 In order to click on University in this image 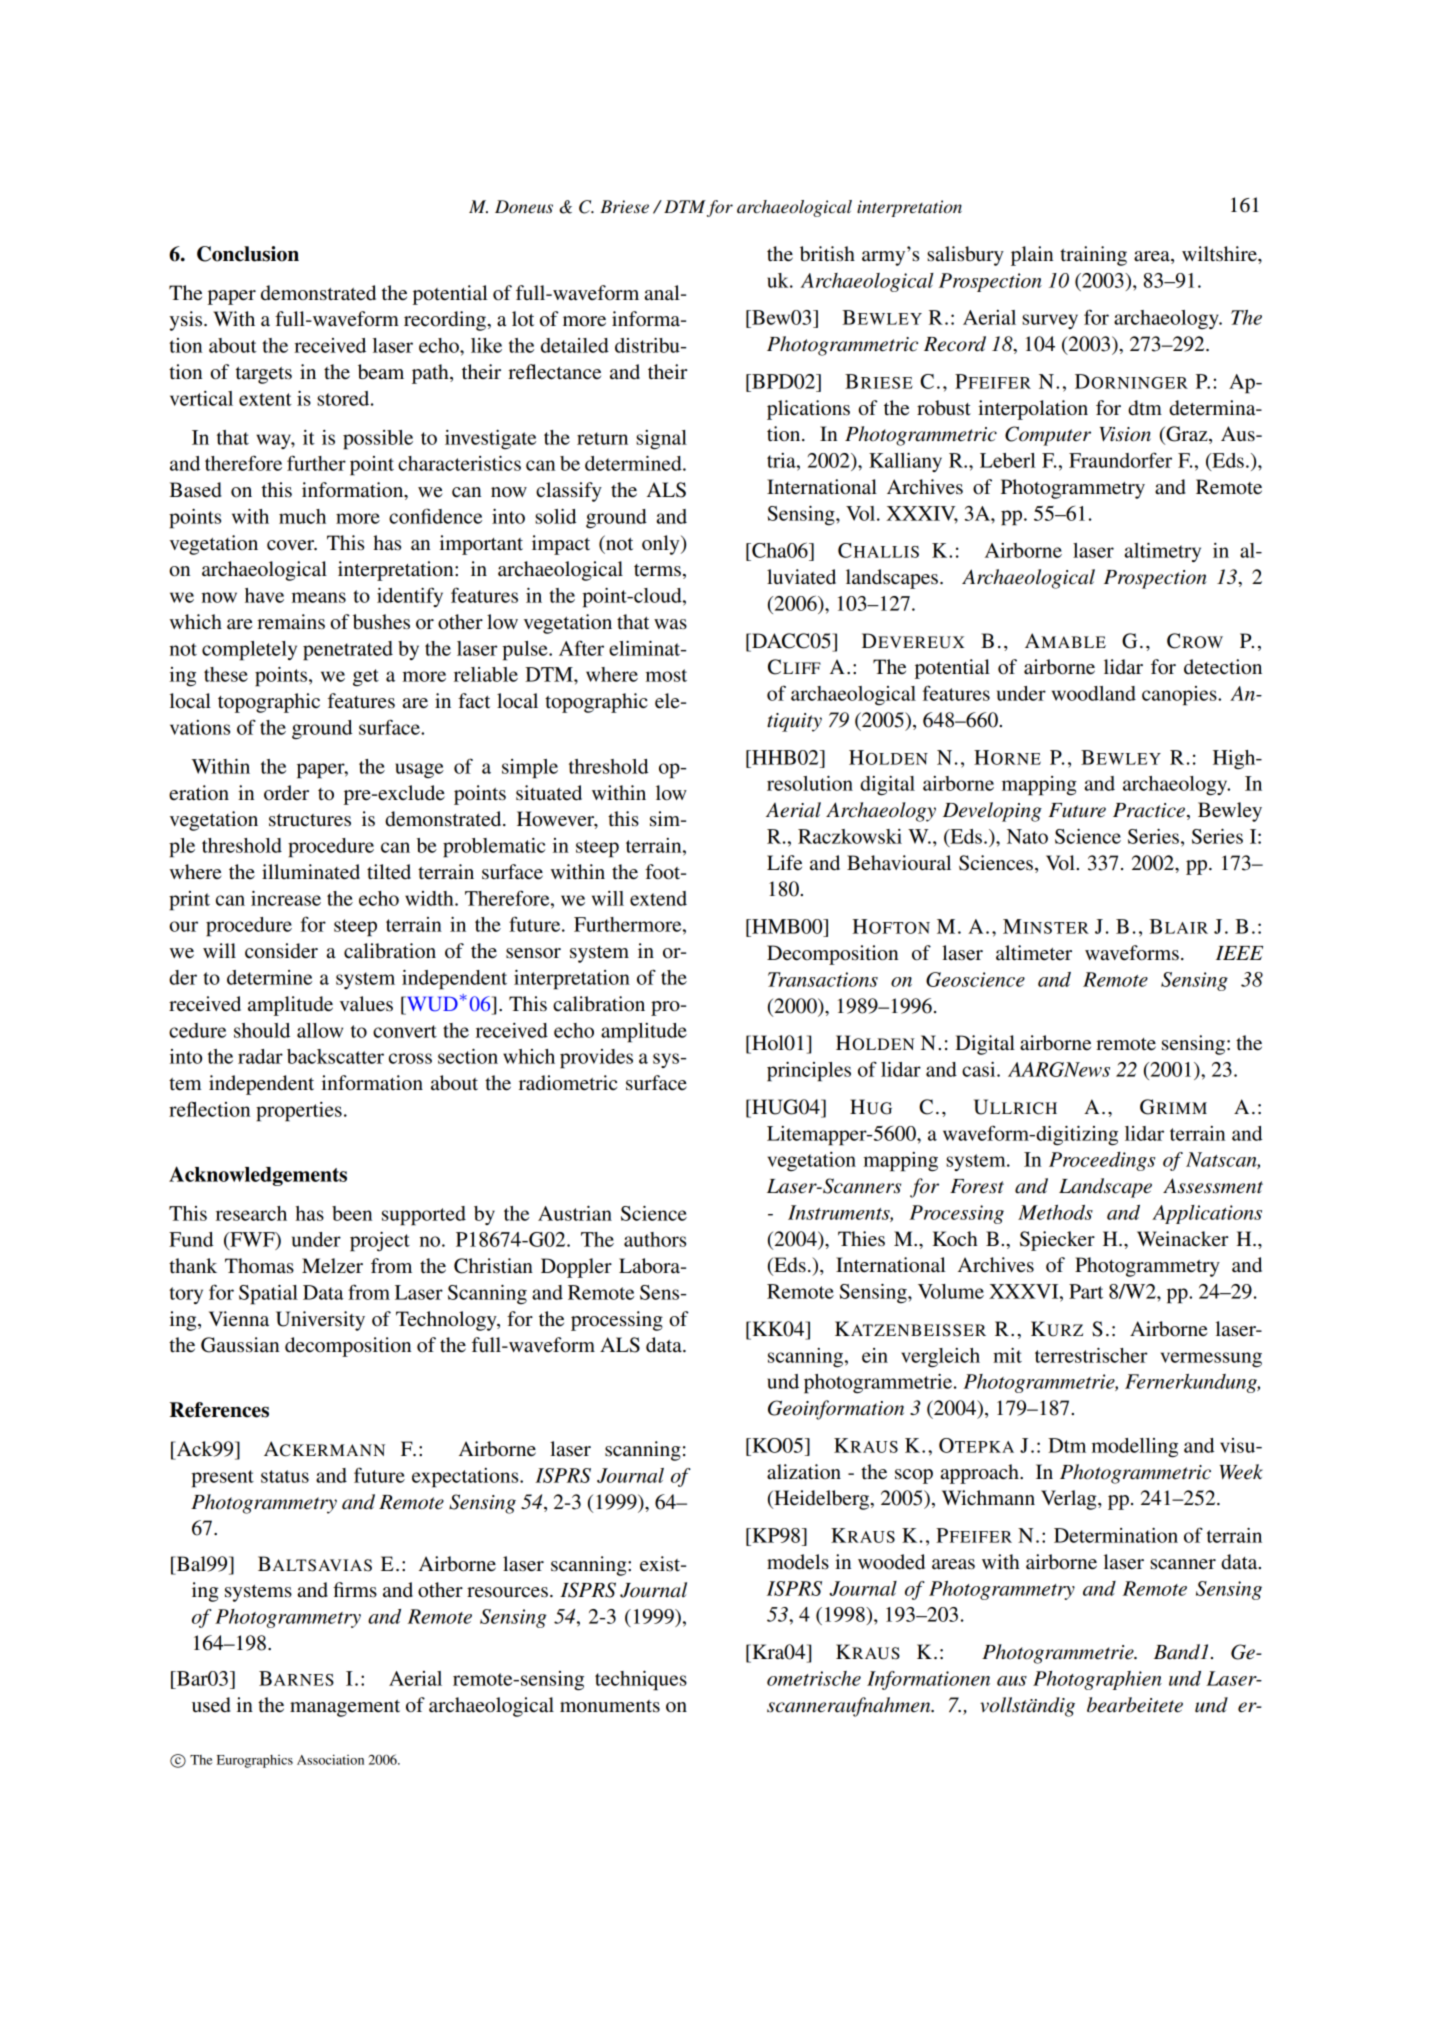, I will do `click(320, 1321)`.
